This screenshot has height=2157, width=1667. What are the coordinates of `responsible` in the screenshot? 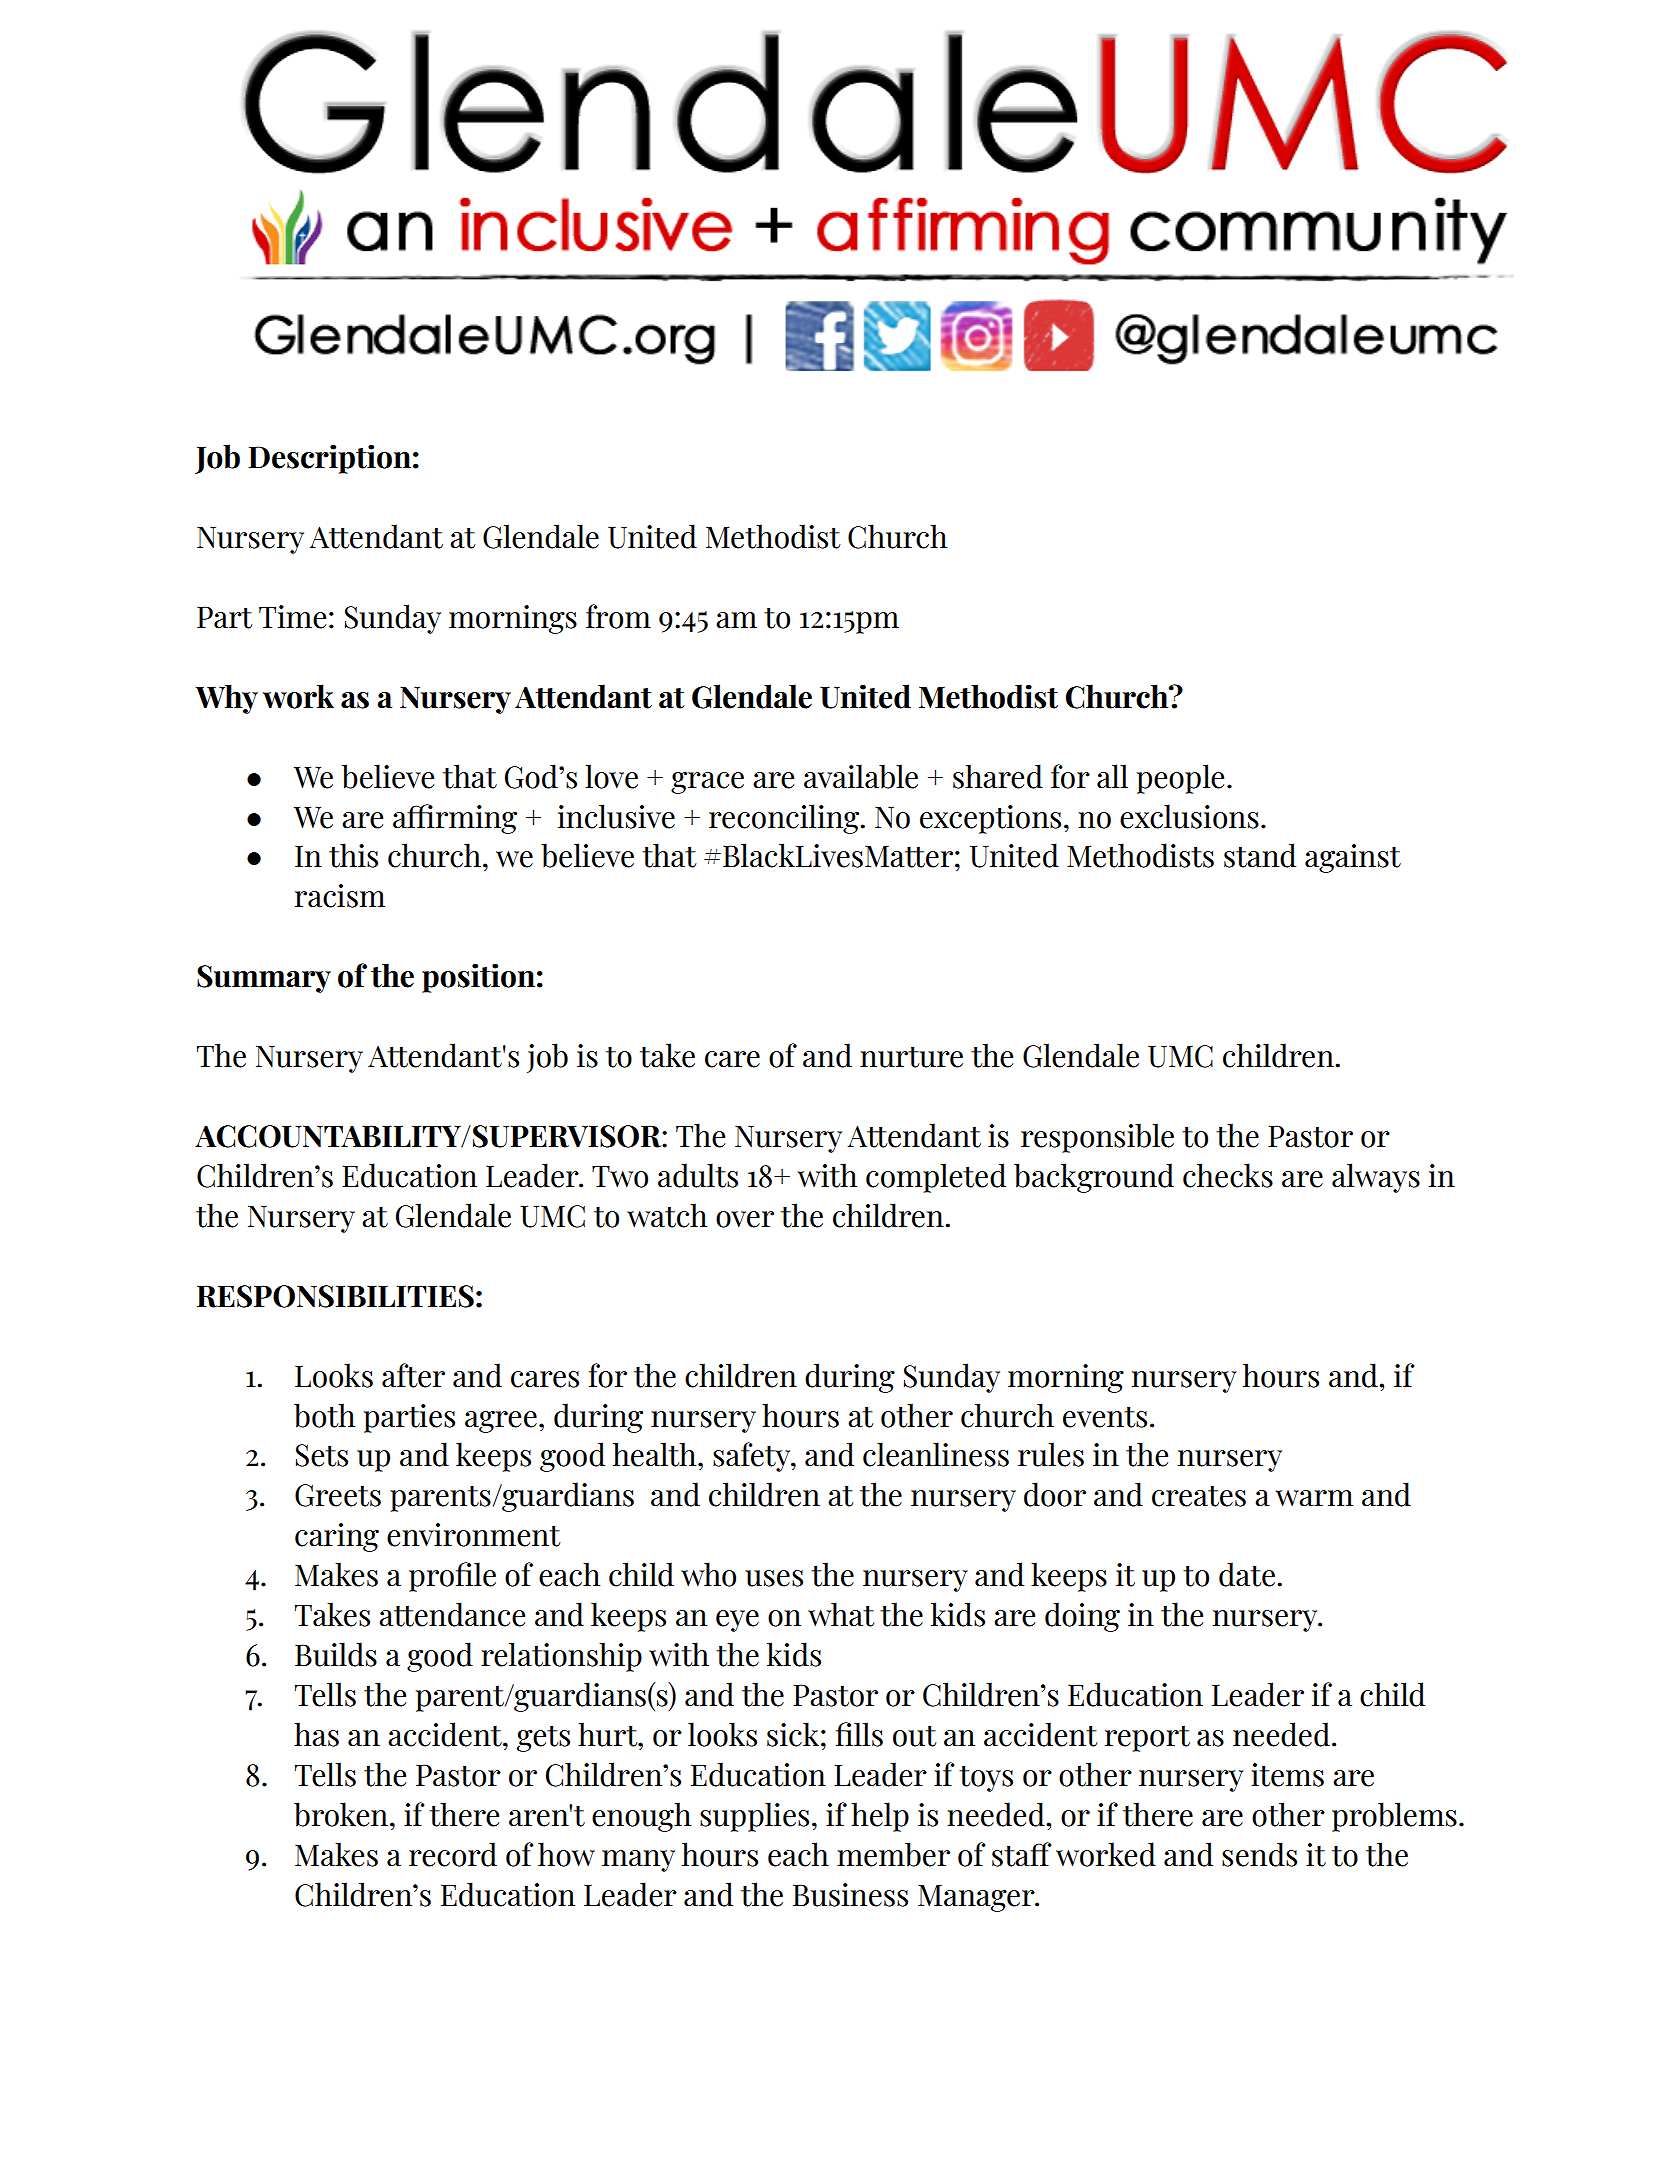 It's located at (1097, 1138).
